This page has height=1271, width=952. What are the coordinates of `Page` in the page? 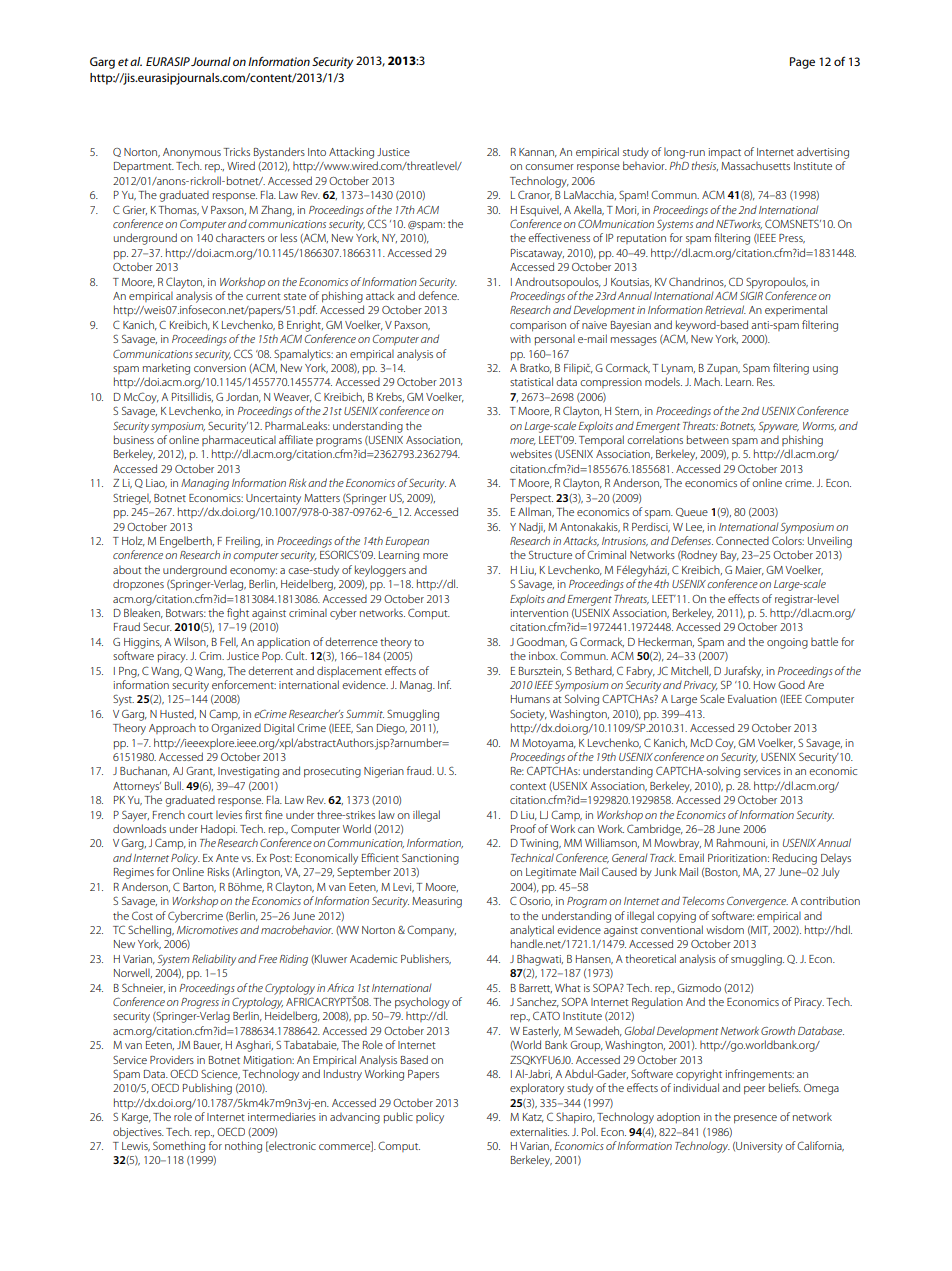 It's located at (802, 63).
